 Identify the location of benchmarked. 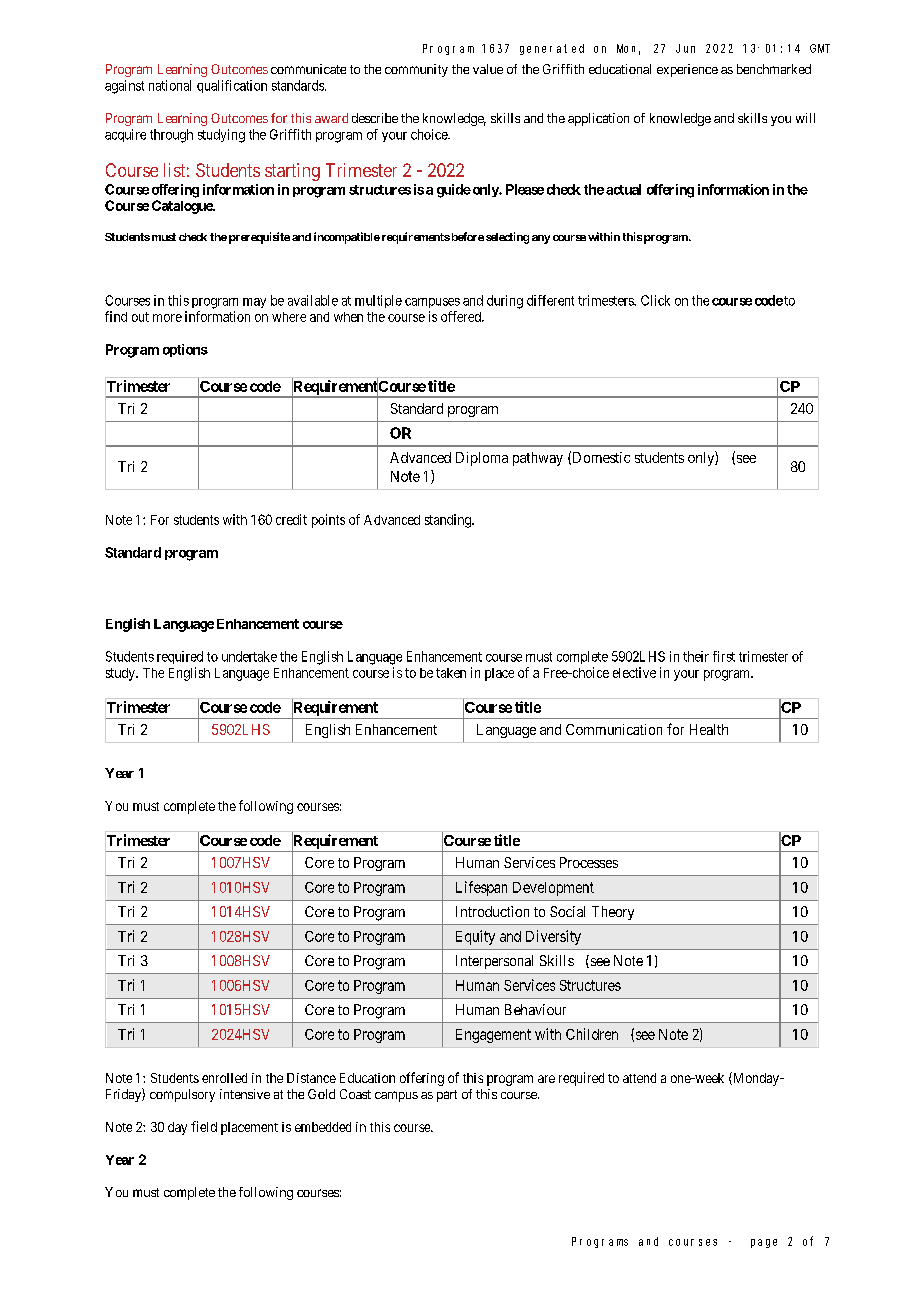
(774, 69).
